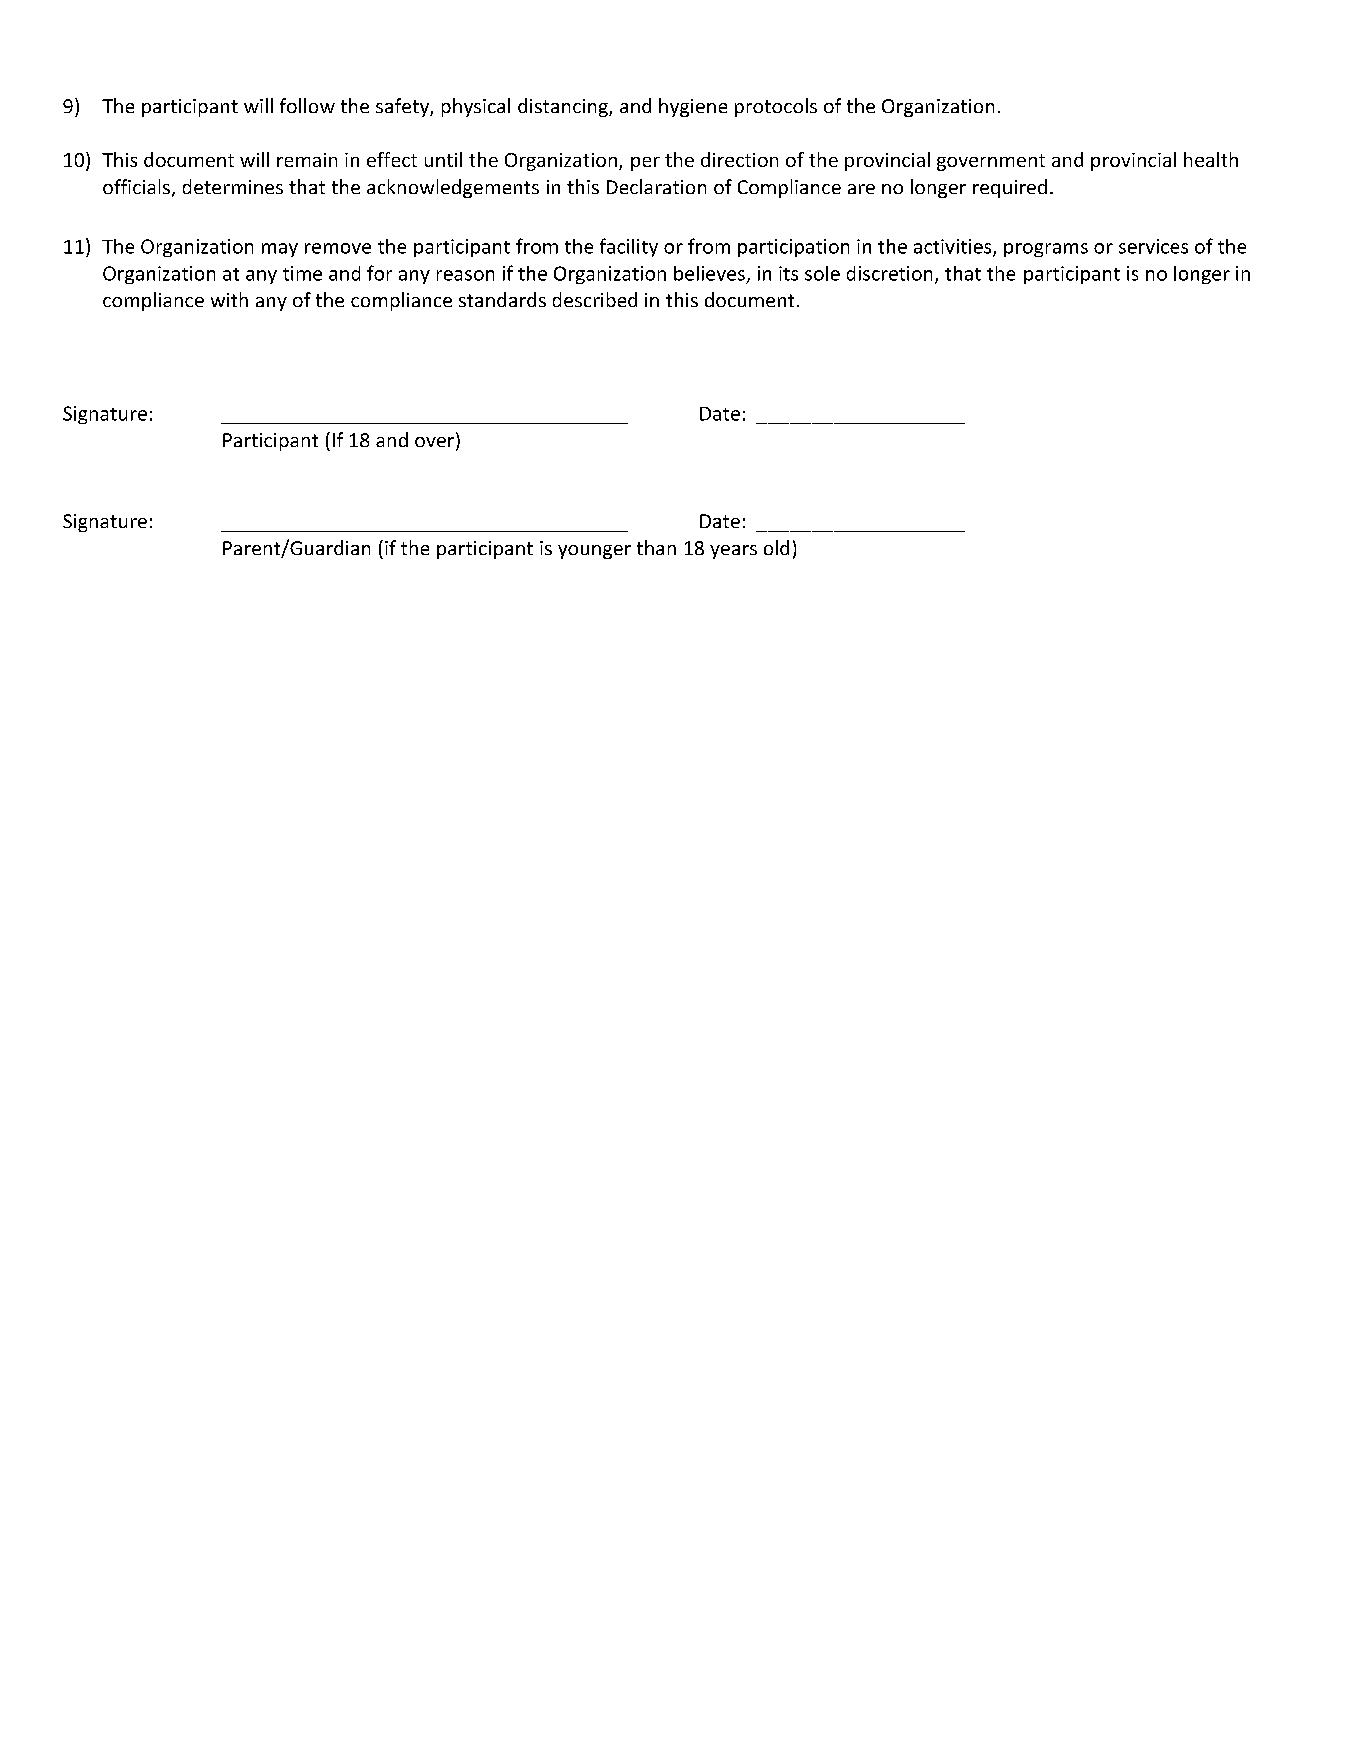 The height and width of the image is (1748, 1351). I want to click on with, so click(229, 299).
